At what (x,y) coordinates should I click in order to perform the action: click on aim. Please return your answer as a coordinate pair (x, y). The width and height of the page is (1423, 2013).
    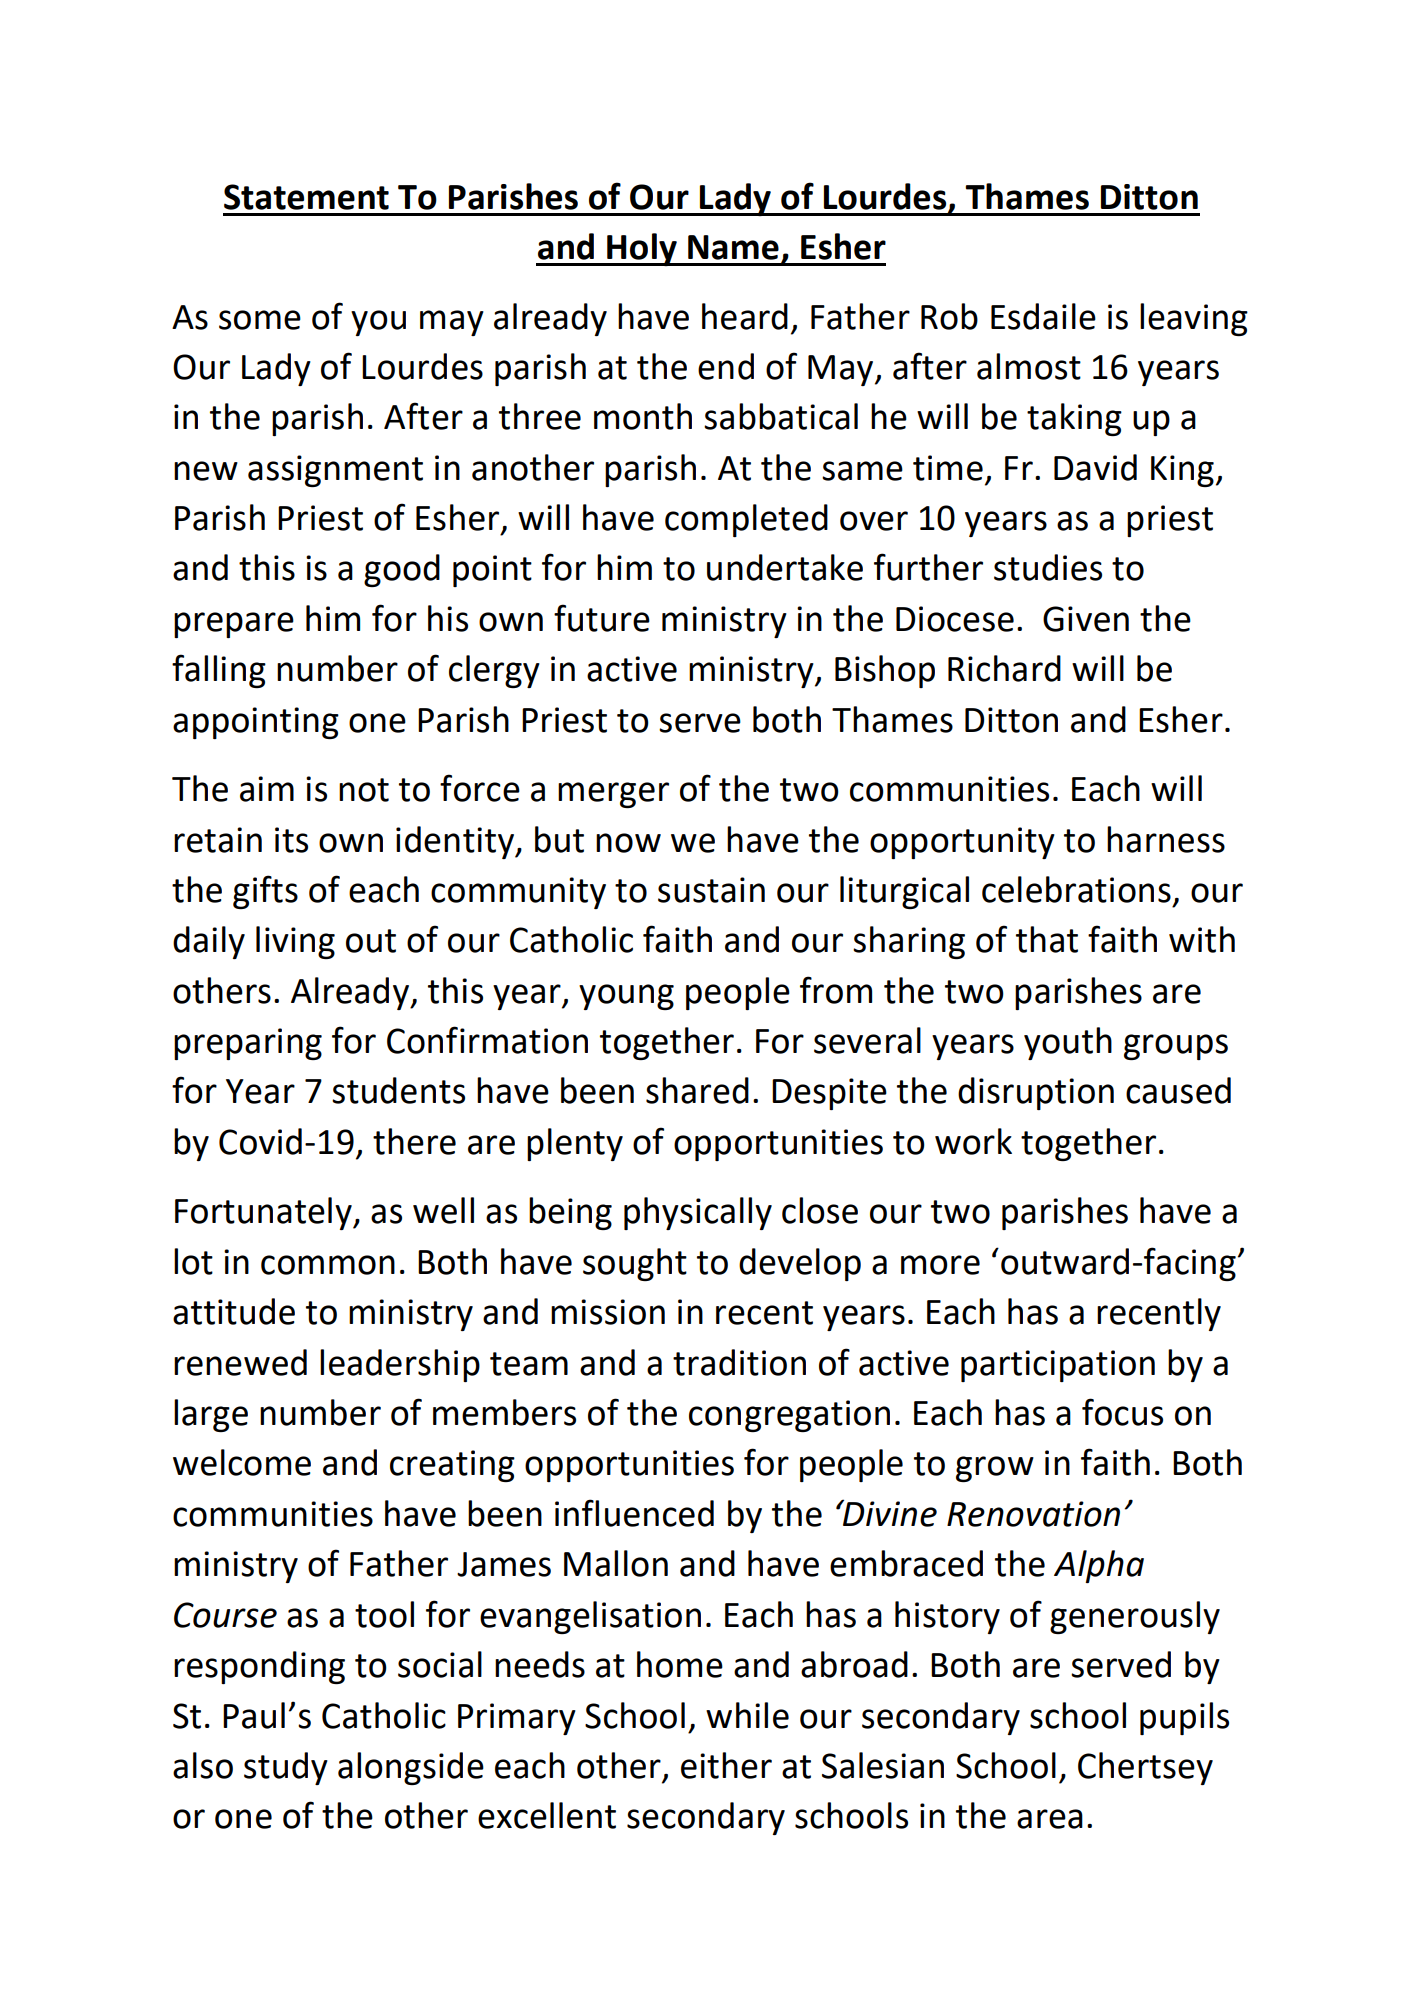
    Looking at the image, I should click on (267, 789).
